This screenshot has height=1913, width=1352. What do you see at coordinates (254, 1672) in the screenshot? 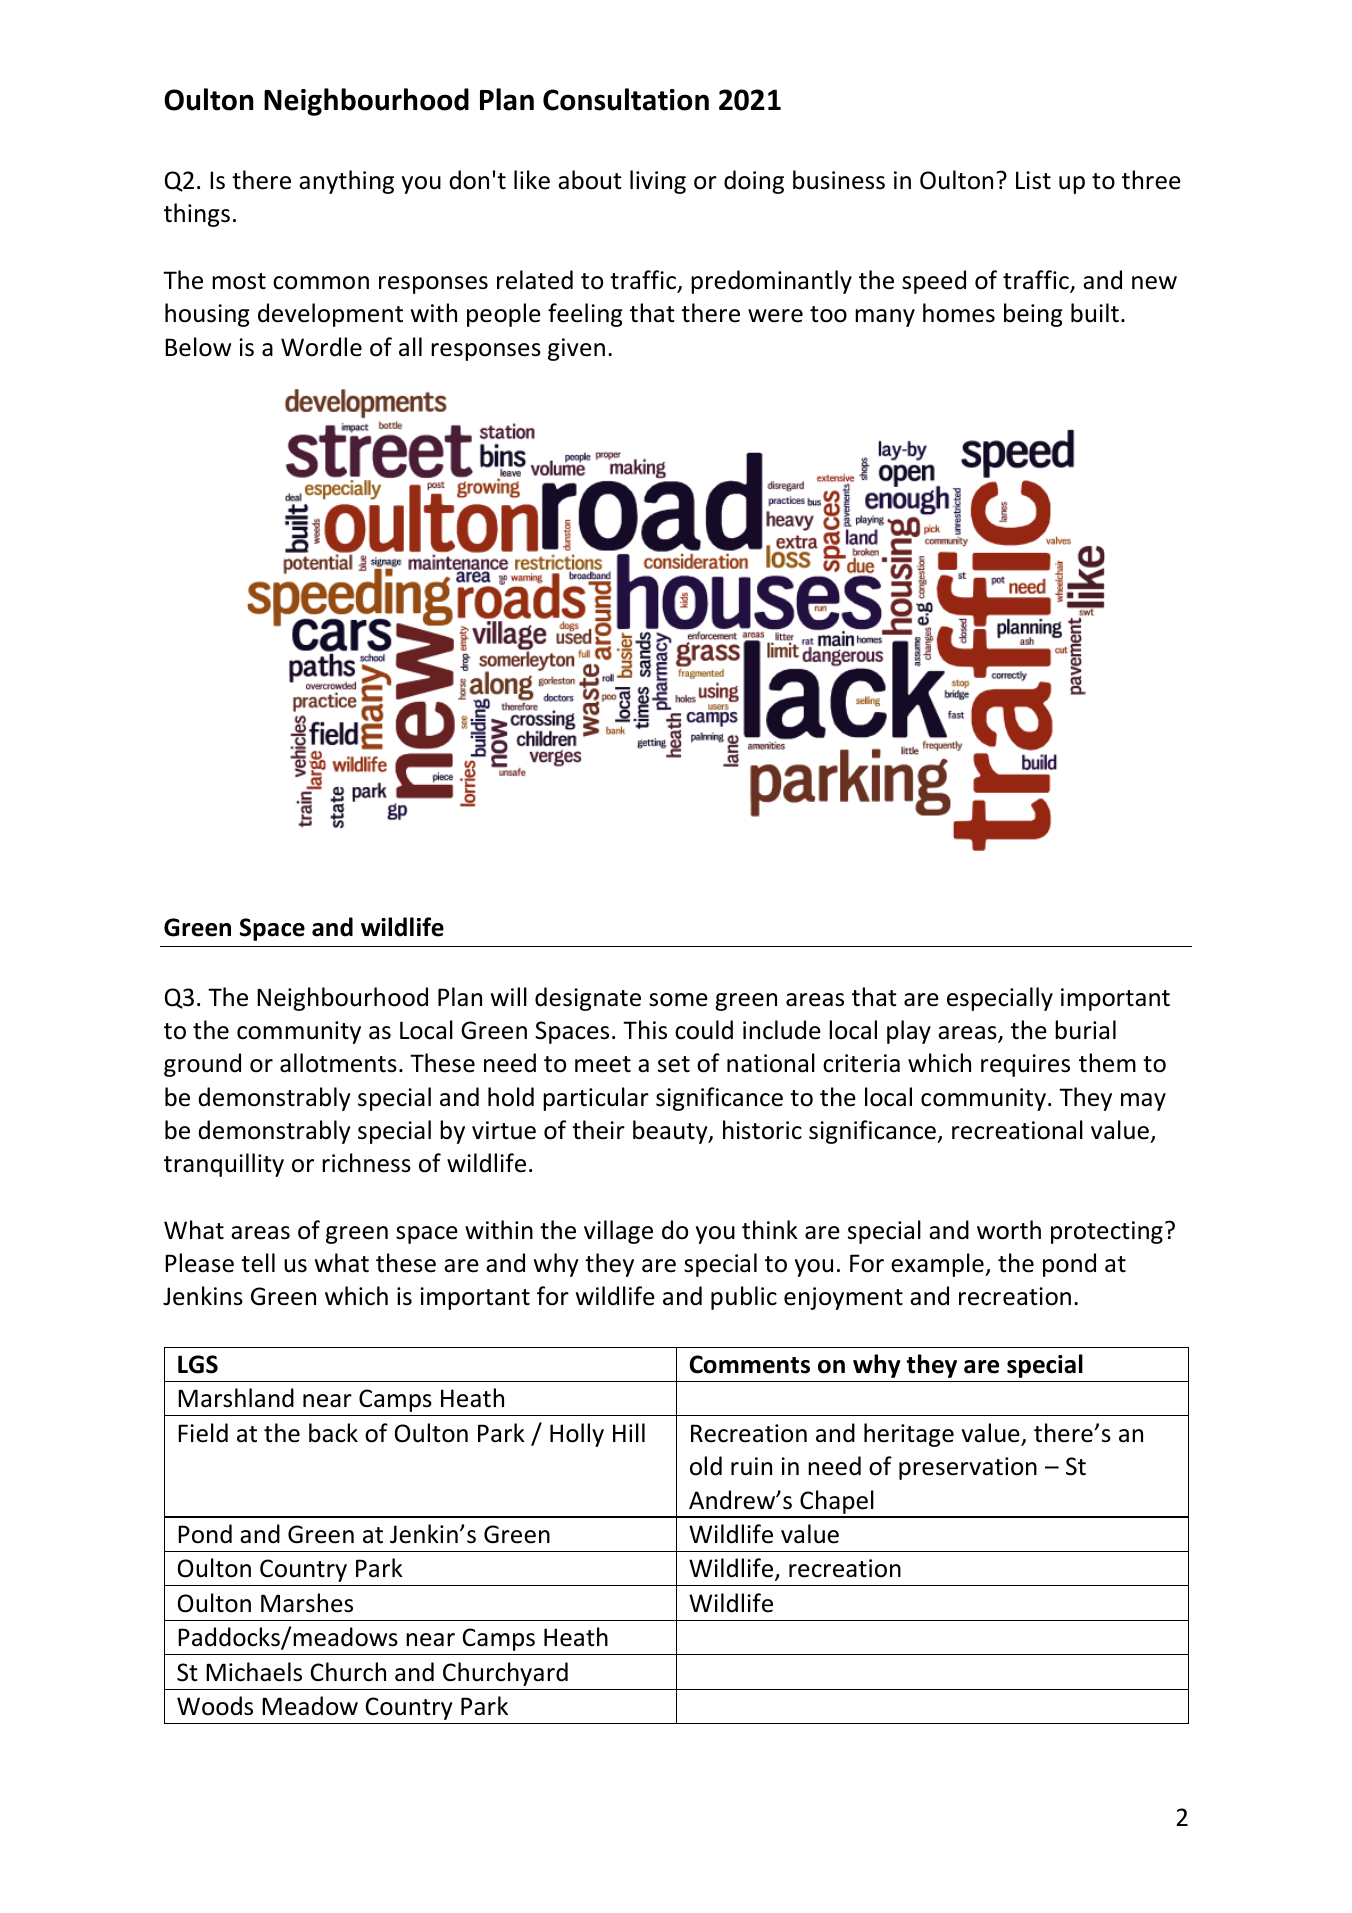
I see `Michaels` at bounding box center [254, 1672].
